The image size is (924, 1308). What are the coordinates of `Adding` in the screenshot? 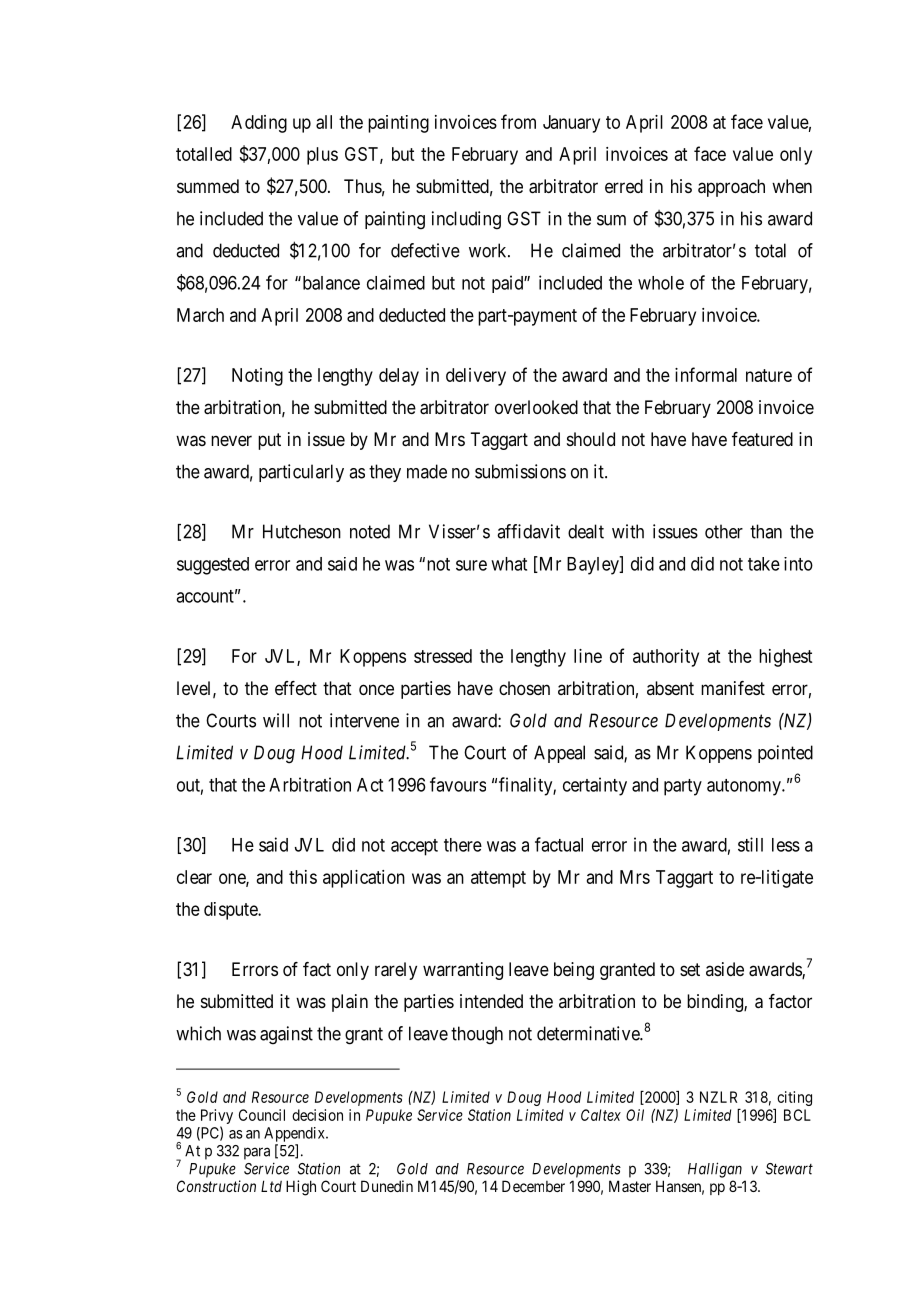 It's located at (259, 124).
